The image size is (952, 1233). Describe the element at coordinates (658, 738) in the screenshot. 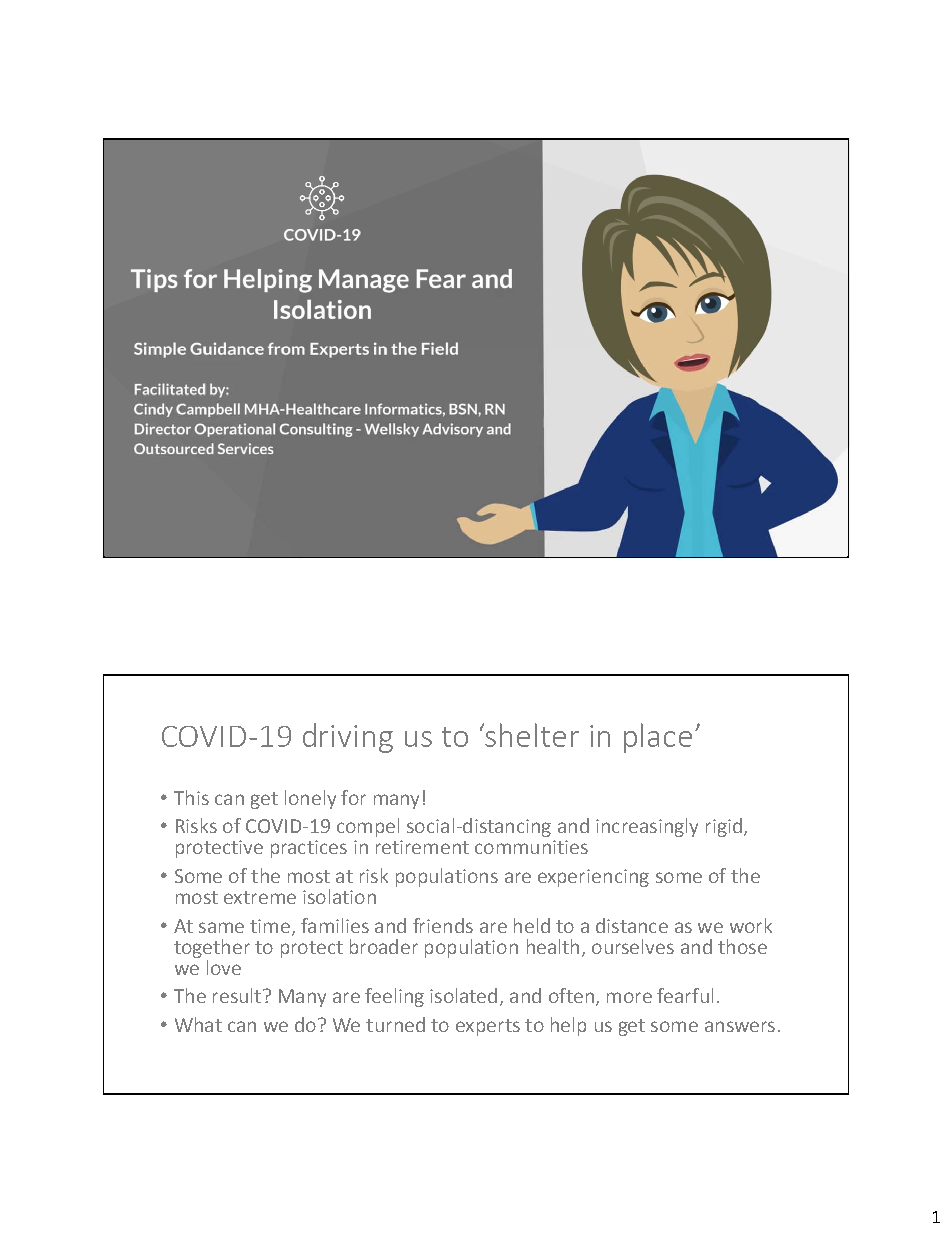

I see `place` at that location.
